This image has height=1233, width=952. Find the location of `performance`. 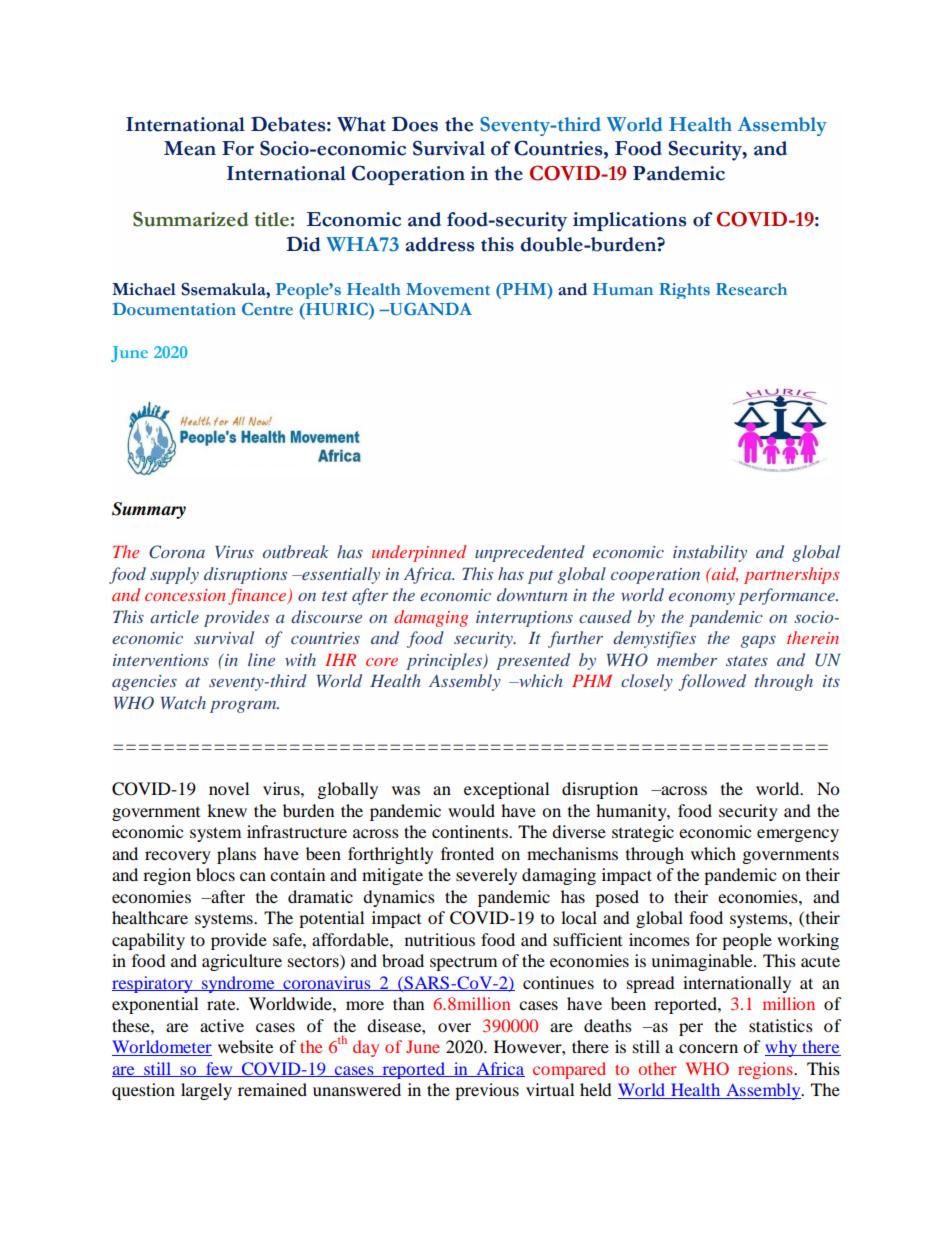

performance is located at coordinates (787, 596).
